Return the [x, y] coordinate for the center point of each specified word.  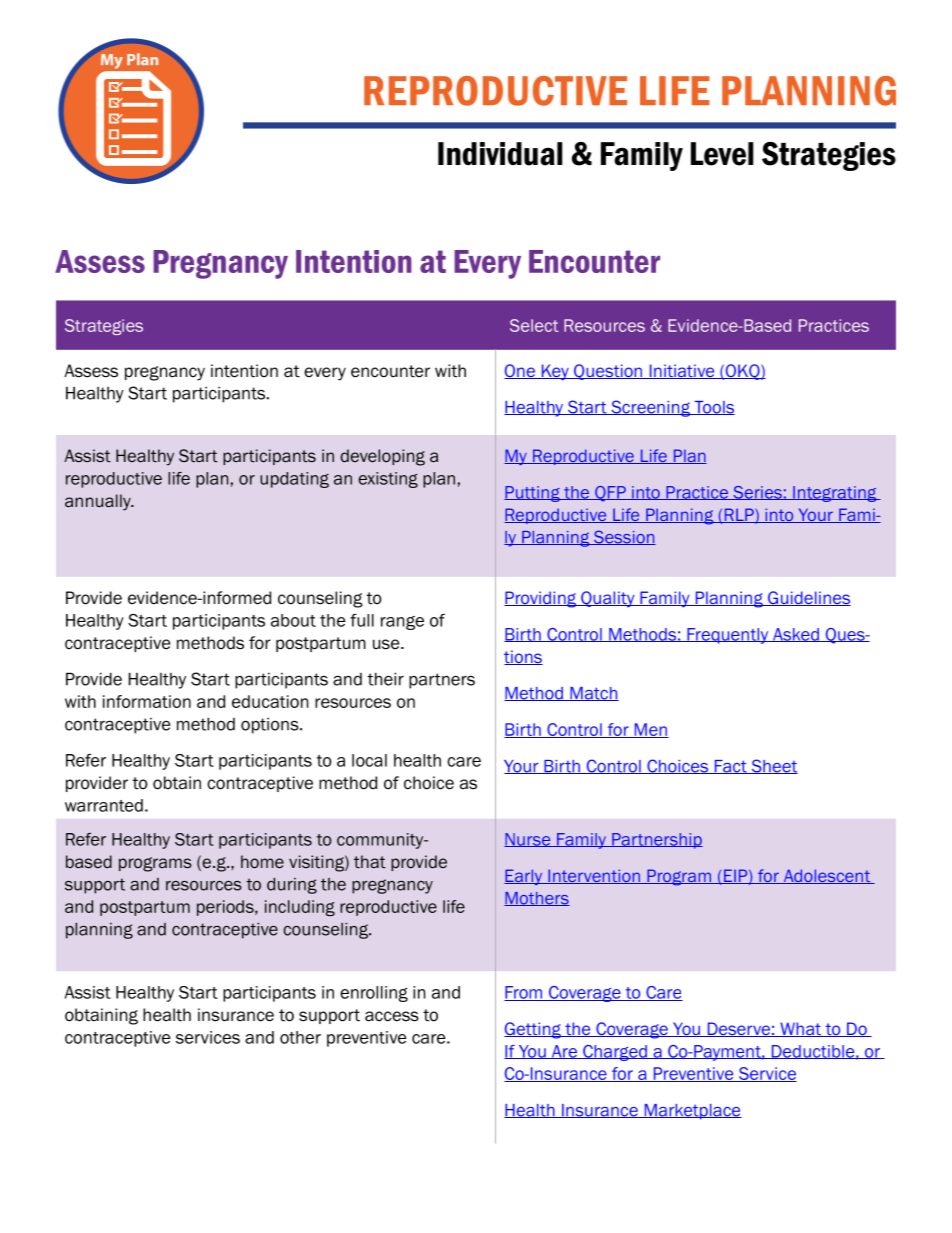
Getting [533, 1030]
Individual [500, 154]
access [392, 1016]
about [293, 620]
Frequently [728, 636]
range [402, 623]
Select [534, 325]
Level [722, 154]
